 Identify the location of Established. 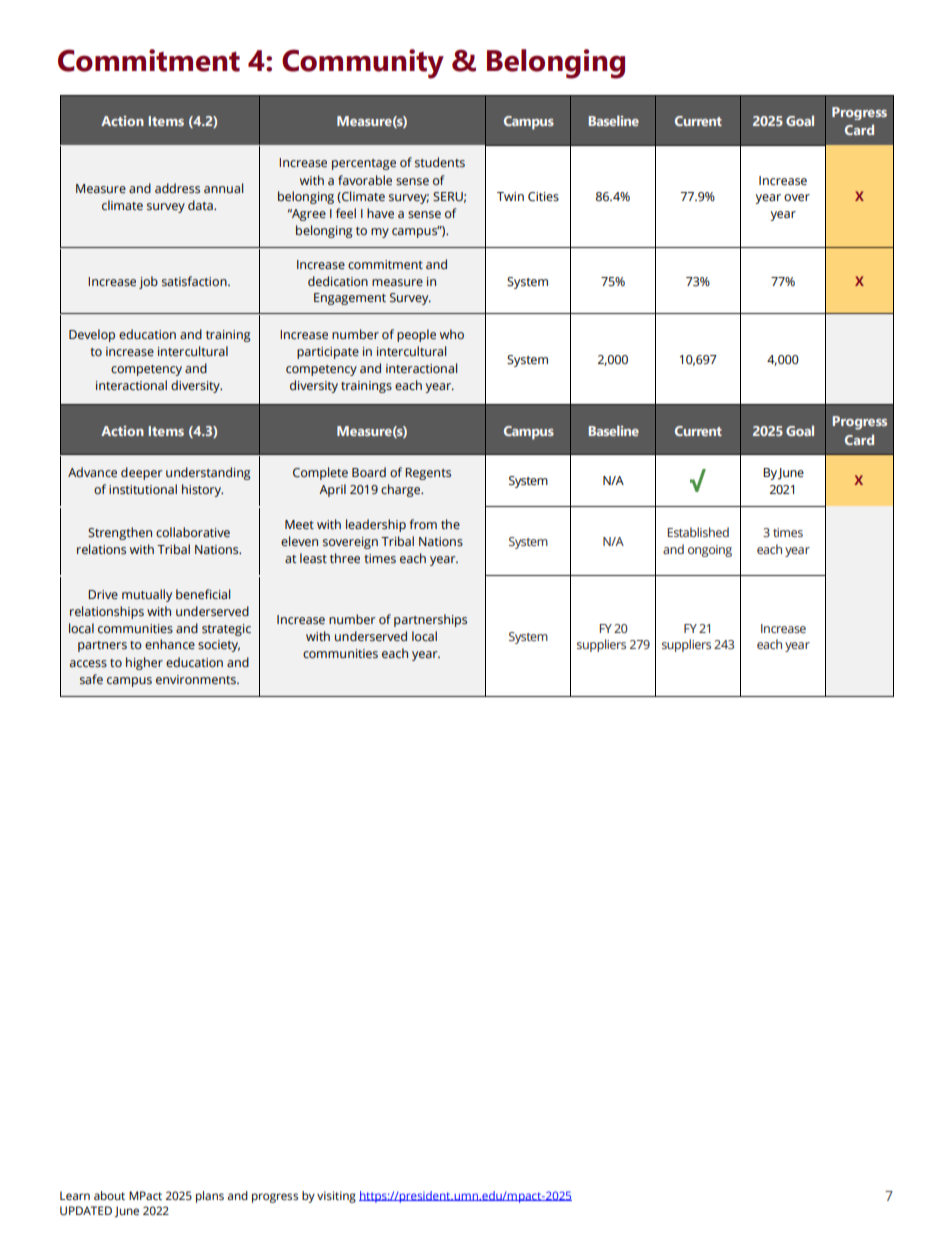
(698, 532).
